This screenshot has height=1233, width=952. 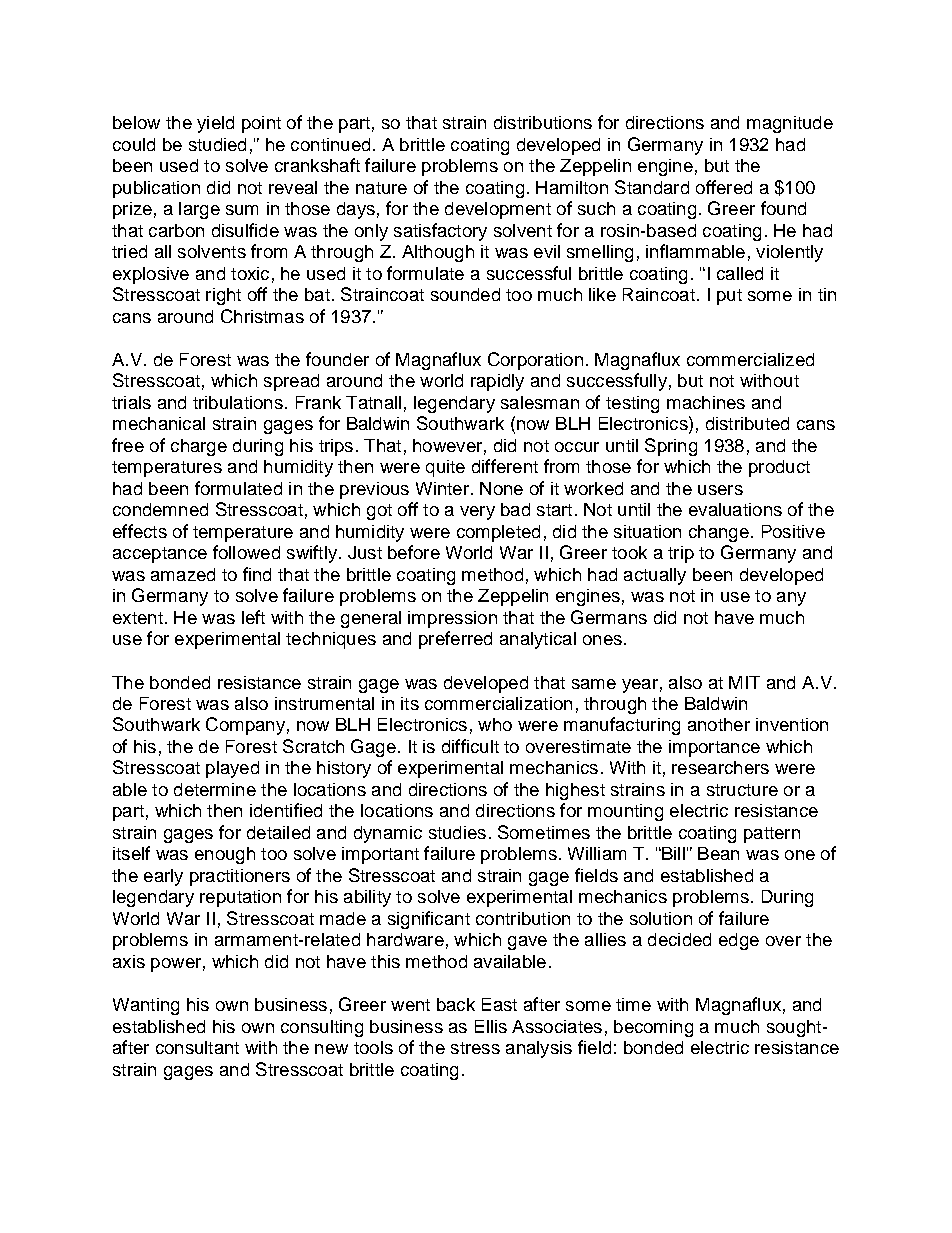 I want to click on offered, so click(x=724, y=187).
